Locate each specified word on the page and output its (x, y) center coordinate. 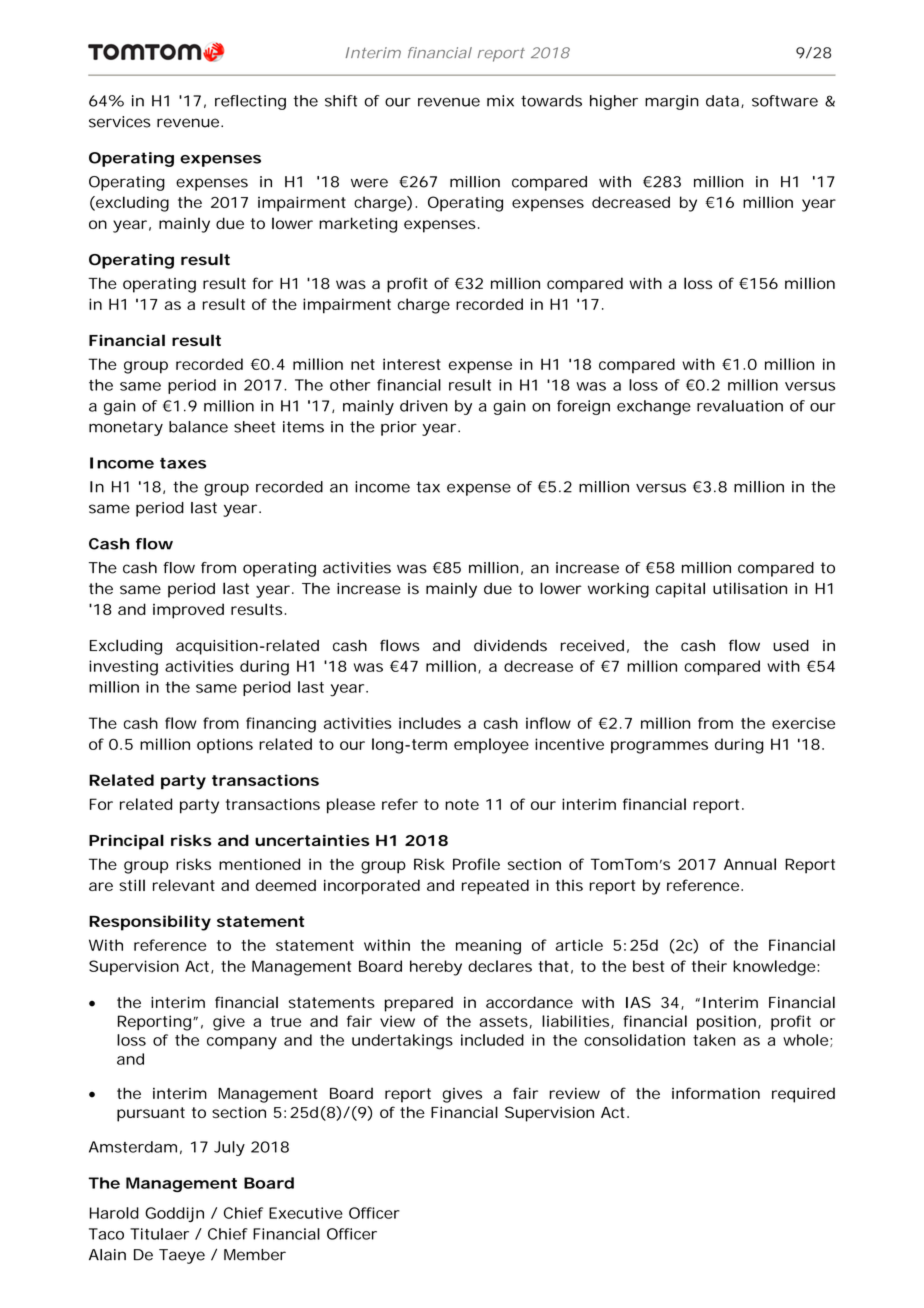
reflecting (250, 102)
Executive (306, 1213)
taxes (183, 463)
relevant (184, 885)
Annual (750, 864)
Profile (476, 864)
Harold (114, 1213)
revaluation (740, 406)
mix (500, 101)
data (722, 101)
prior (399, 428)
